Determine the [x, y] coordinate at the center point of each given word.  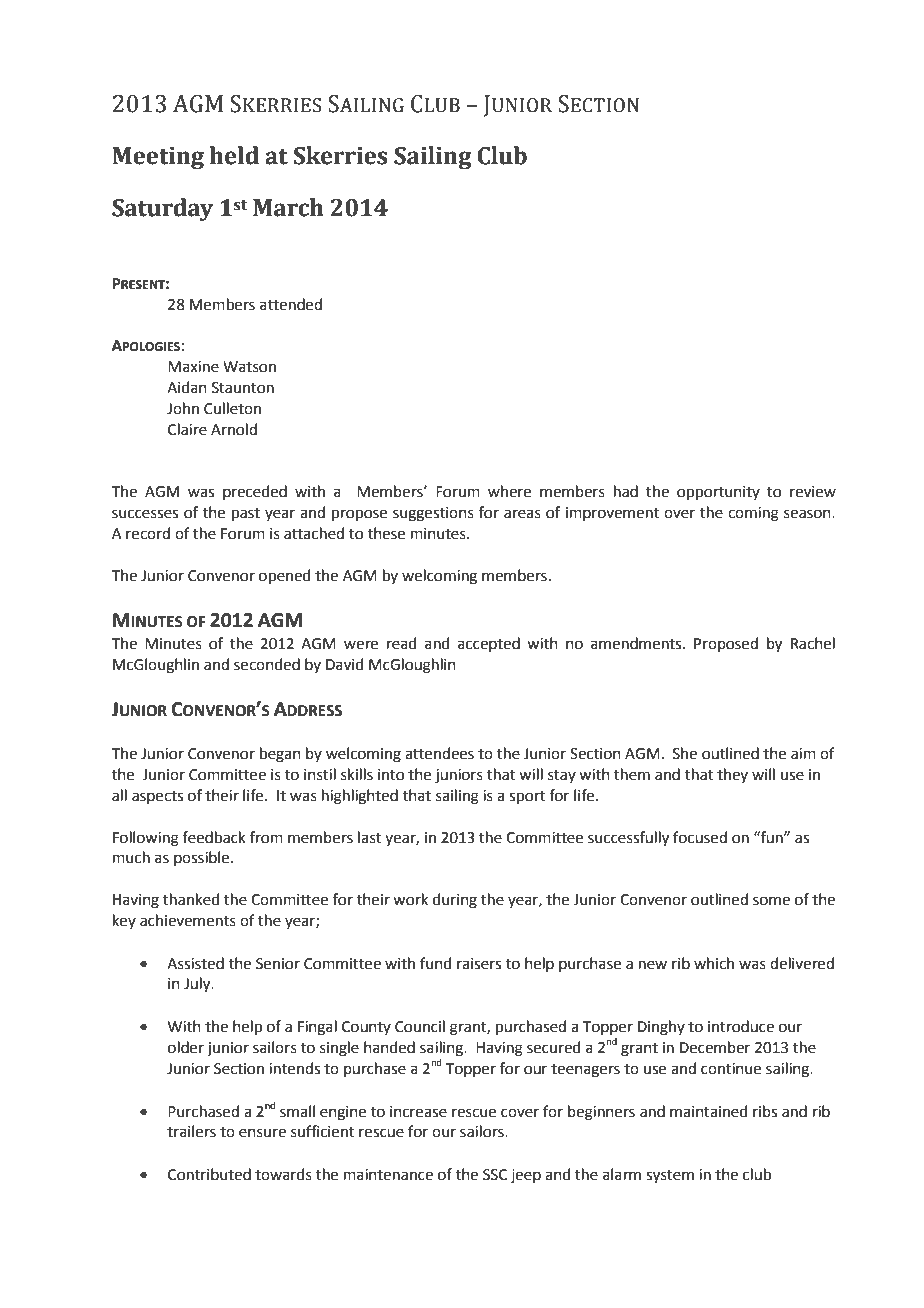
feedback [214, 837]
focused [700, 837]
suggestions [433, 514]
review [813, 492]
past [246, 514]
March [288, 207]
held [234, 155]
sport [527, 797]
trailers [191, 1131]
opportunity [718, 493]
